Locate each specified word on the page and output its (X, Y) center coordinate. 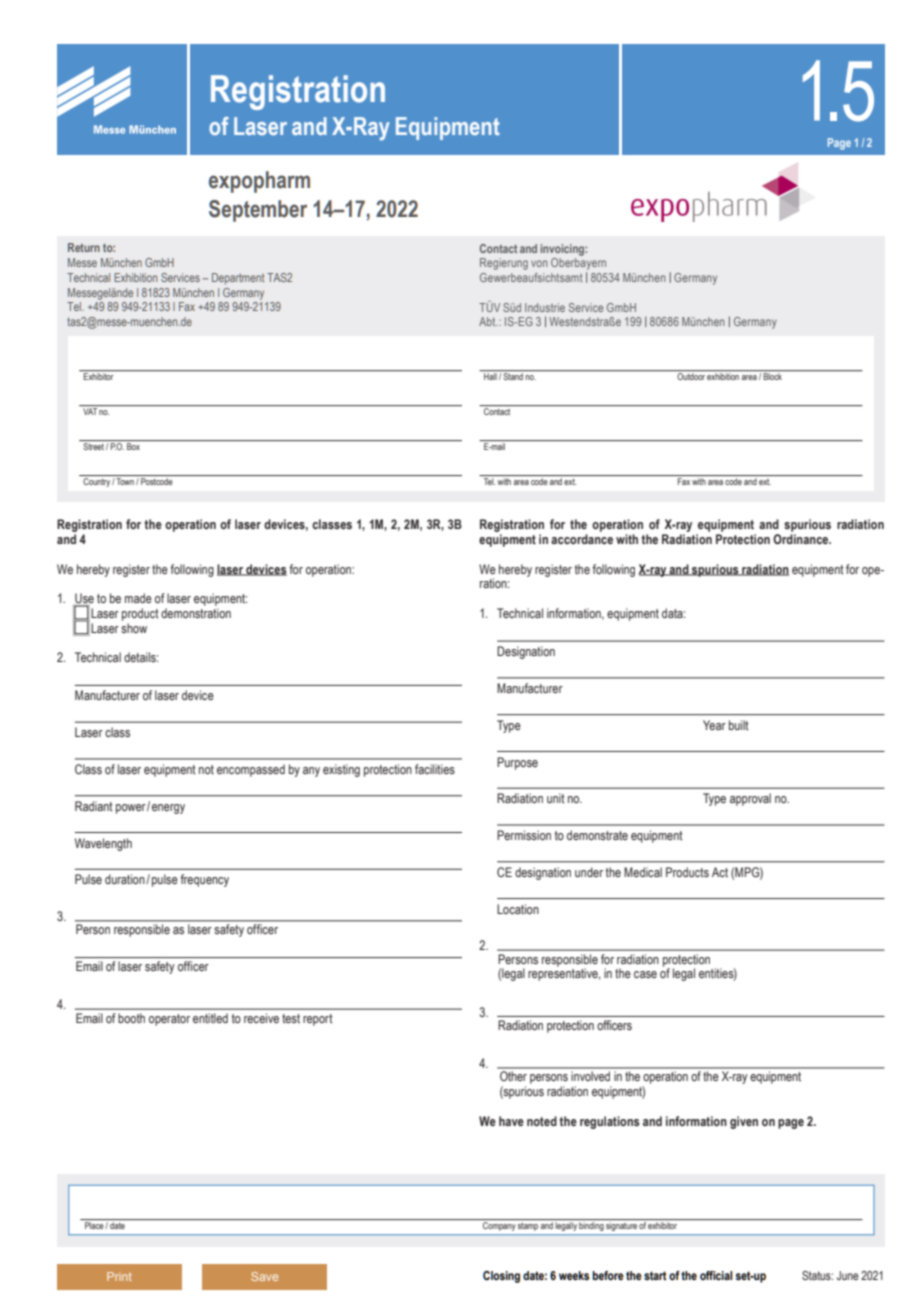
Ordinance (802, 539)
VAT (90, 411)
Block (772, 376)
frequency (204, 880)
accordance (582, 539)
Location (518, 909)
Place (95, 1225)
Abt (488, 321)
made (138, 598)
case (645, 974)
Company (499, 1225)
